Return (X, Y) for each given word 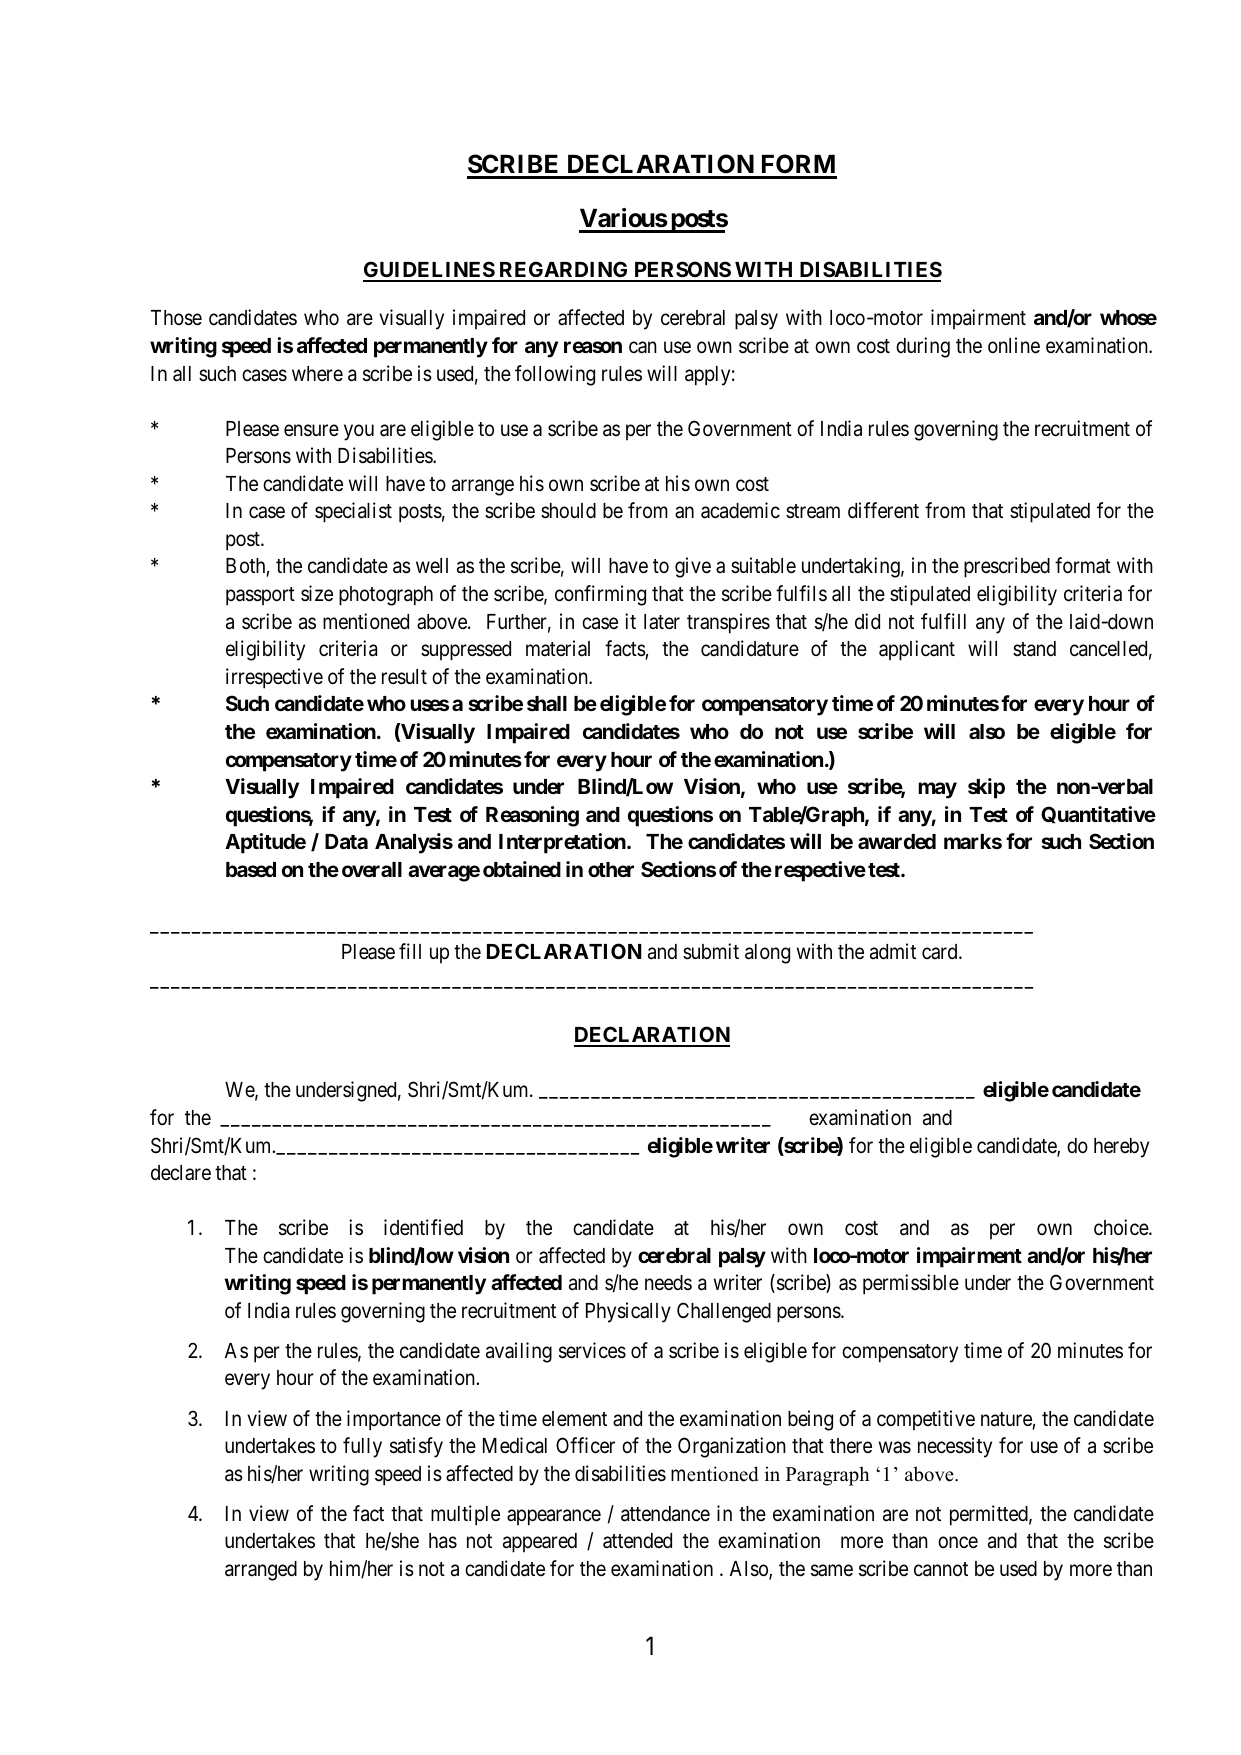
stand (1034, 649)
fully (362, 1447)
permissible (911, 1284)
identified (423, 1227)
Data (346, 841)
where (317, 374)
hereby (1121, 1148)
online (1014, 345)
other (611, 869)
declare (181, 1173)
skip (986, 788)
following (555, 375)
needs (668, 1283)
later (662, 622)
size (317, 593)
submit (711, 951)
